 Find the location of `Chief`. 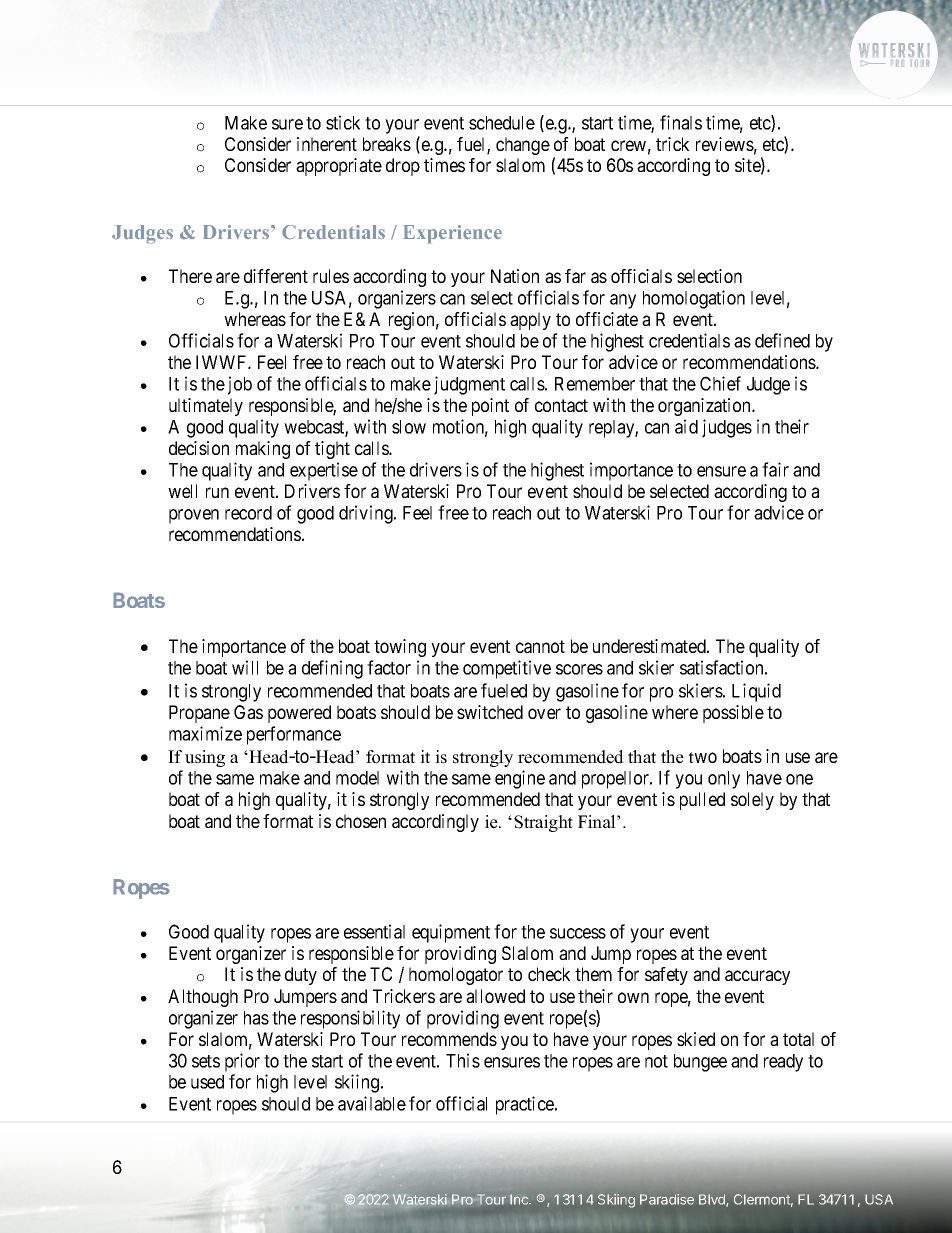

Chief is located at coordinates (720, 383).
